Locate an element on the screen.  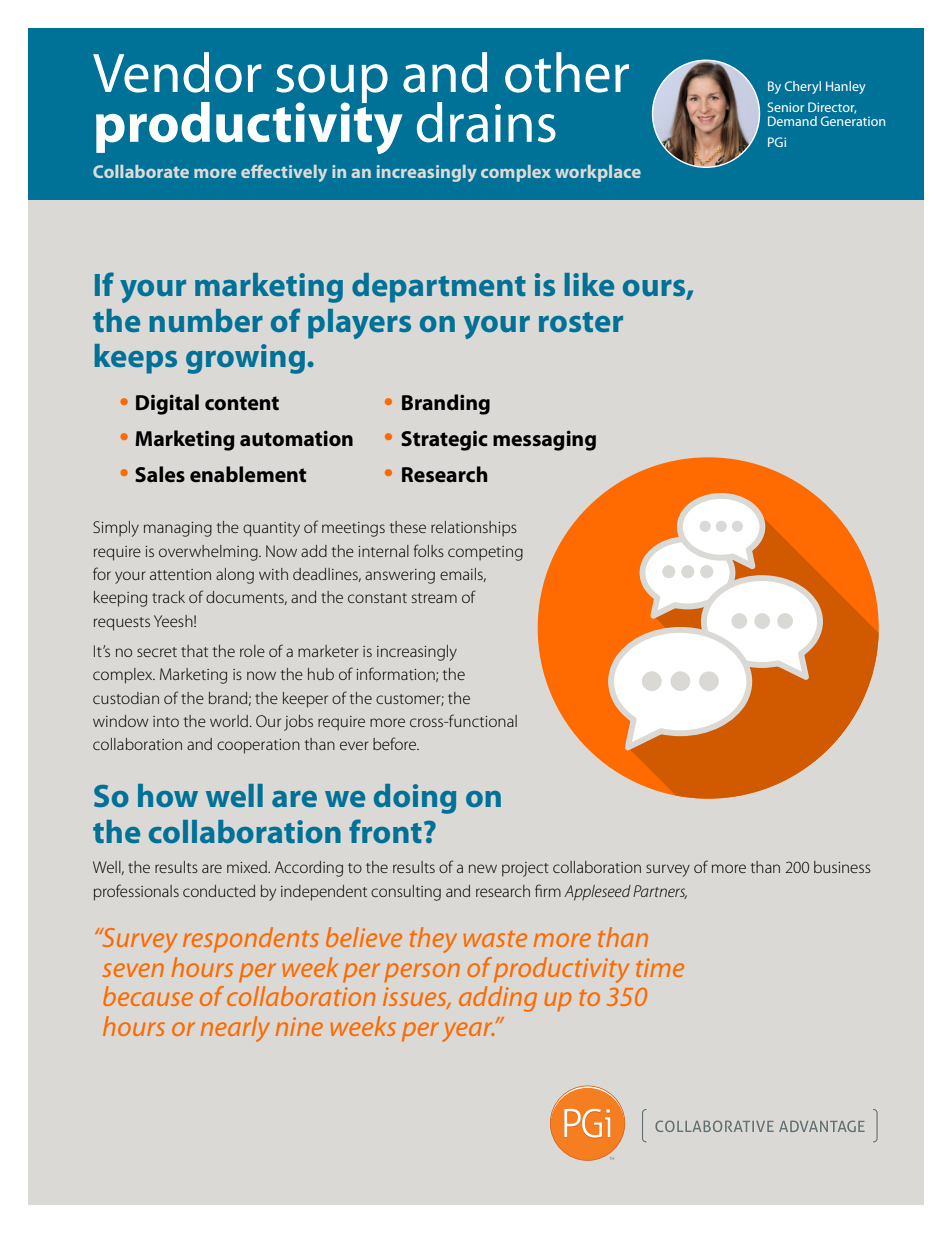
before is located at coordinates (396, 743).
